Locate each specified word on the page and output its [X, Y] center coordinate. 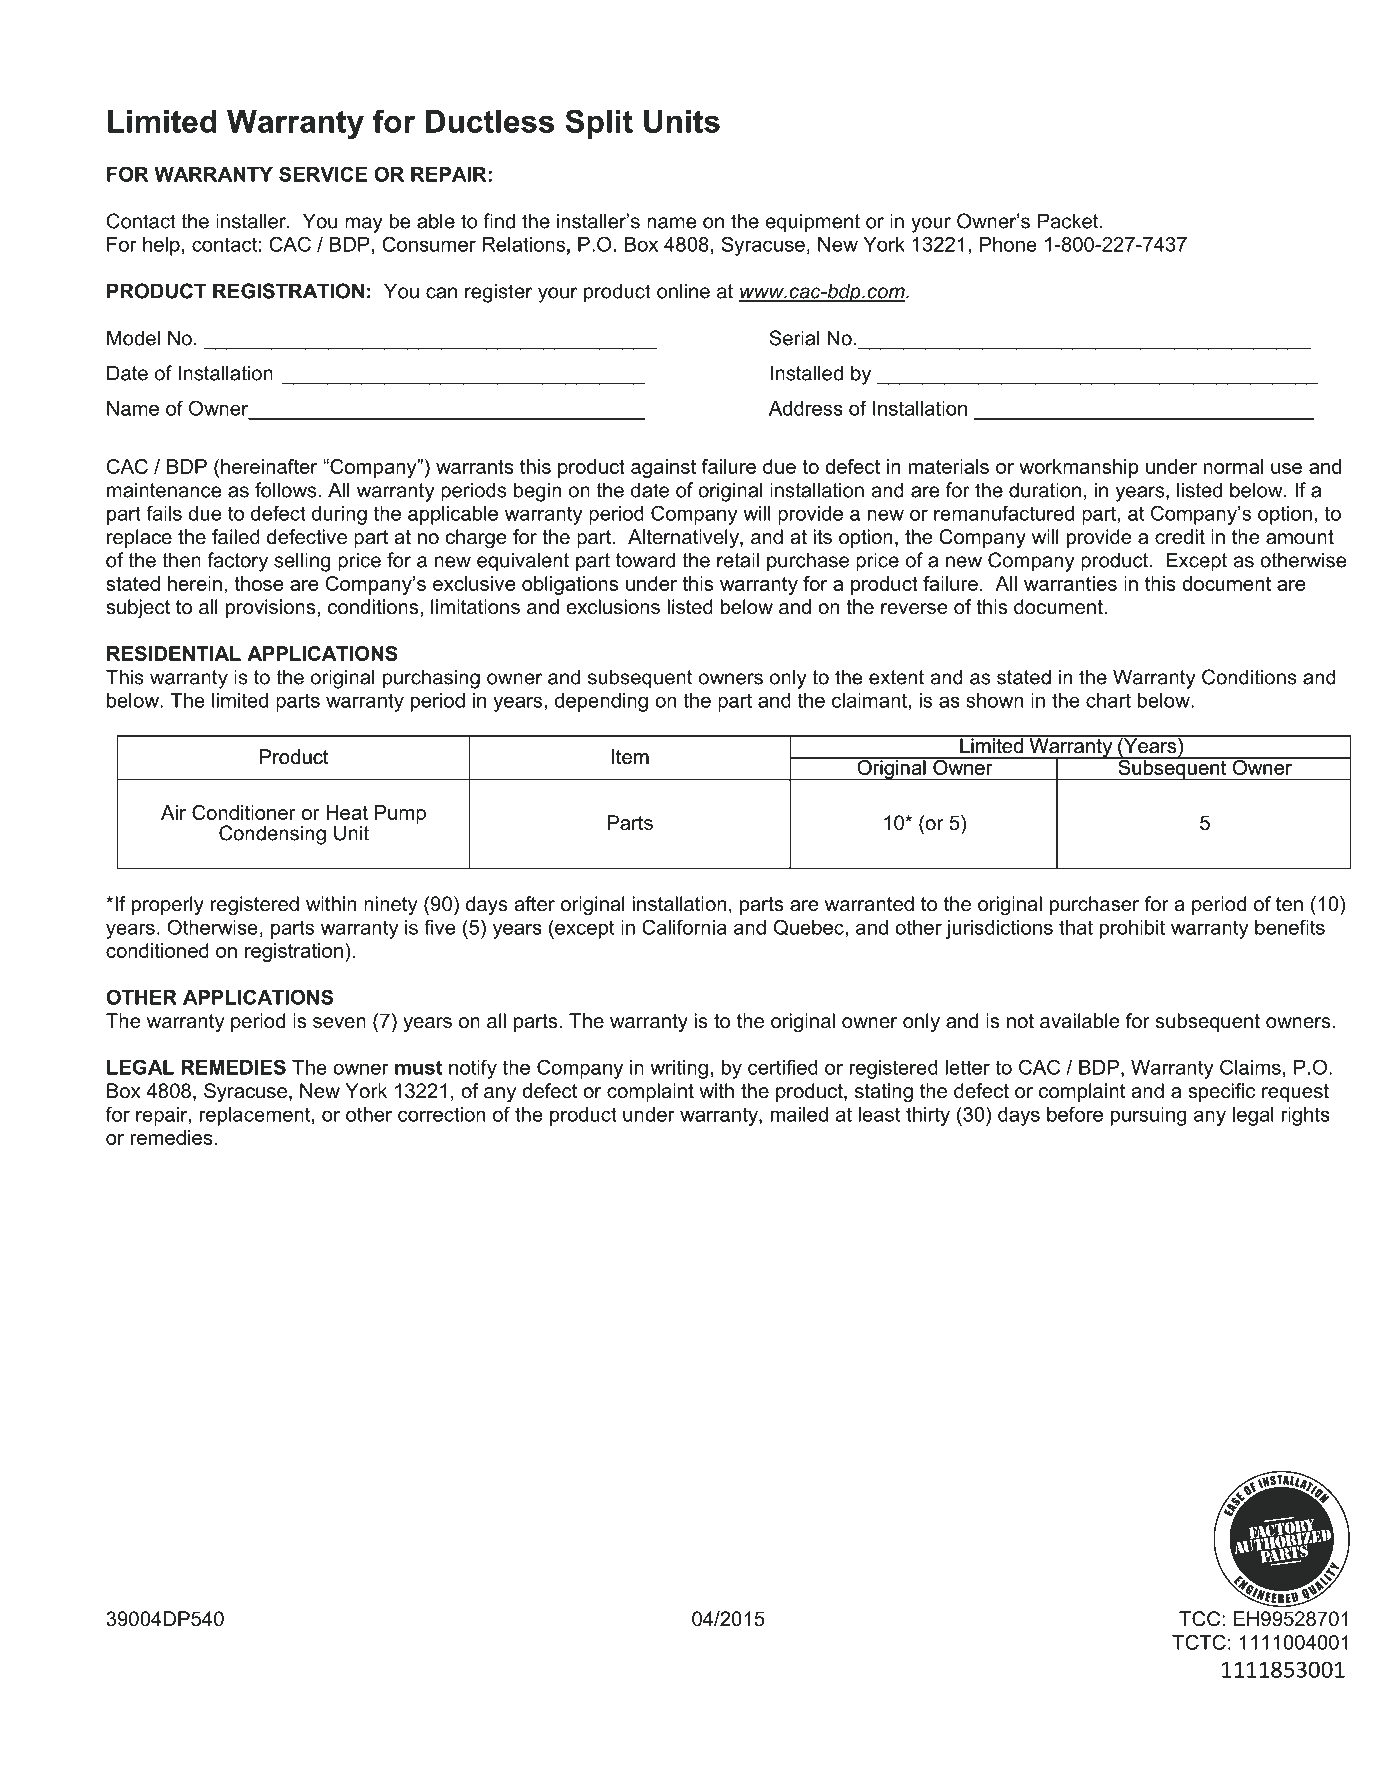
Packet [1069, 221]
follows [285, 490]
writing [679, 1069]
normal [1233, 466]
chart [1108, 700]
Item [630, 756]
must [418, 1067]
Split [599, 124]
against [663, 468]
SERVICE [323, 174]
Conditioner [244, 812]
